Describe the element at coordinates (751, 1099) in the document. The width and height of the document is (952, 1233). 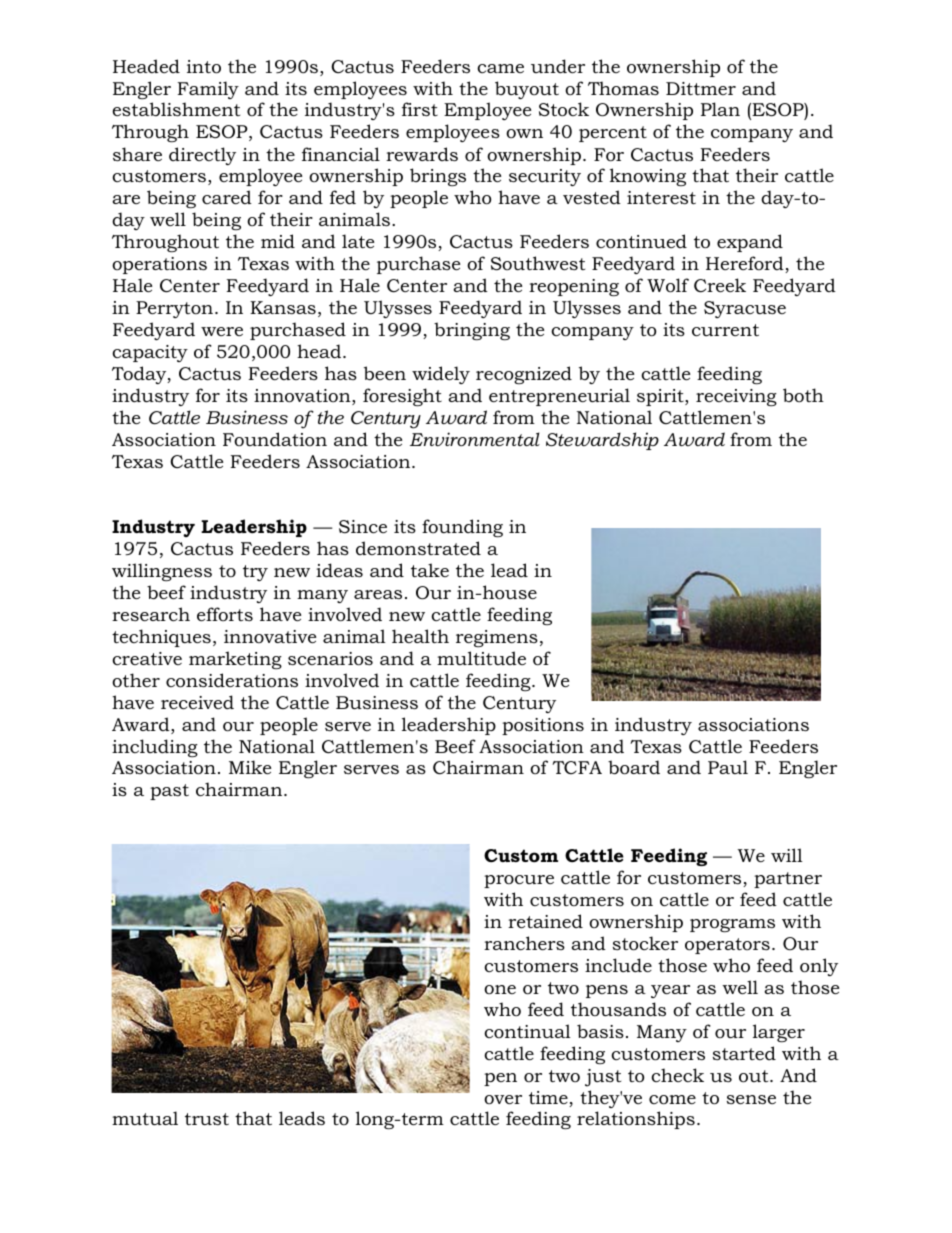
I see `sense` at that location.
